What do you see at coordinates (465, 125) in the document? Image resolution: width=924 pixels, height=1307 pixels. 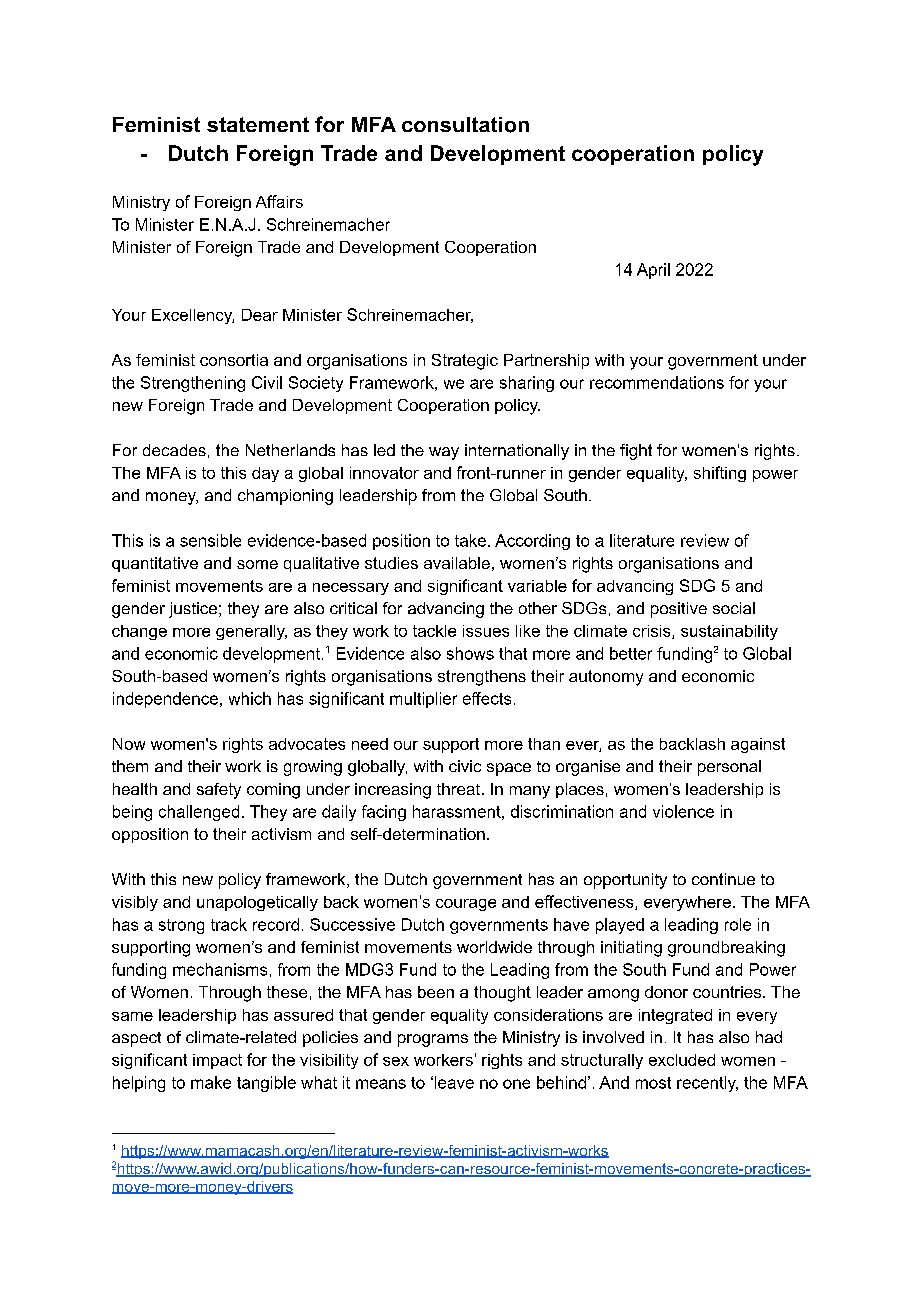 I see `consultation` at bounding box center [465, 125].
